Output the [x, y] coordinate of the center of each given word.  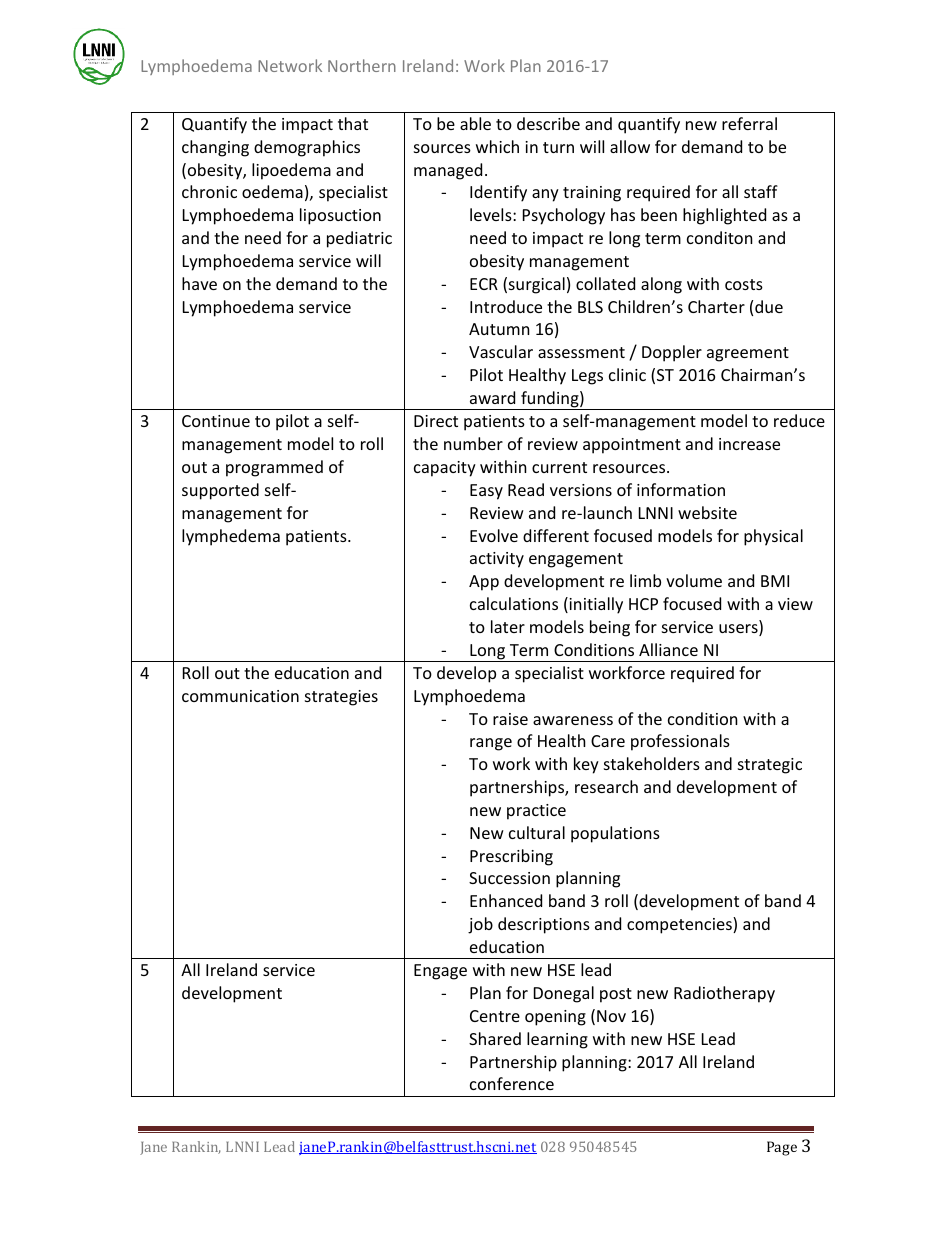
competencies [680, 925]
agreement [748, 354]
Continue [216, 421]
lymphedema [231, 537]
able [475, 123]
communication [240, 696]
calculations [514, 603]
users [739, 630]
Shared [495, 1038]
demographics [307, 148]
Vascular [501, 351]
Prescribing [511, 857]
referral [749, 123]
